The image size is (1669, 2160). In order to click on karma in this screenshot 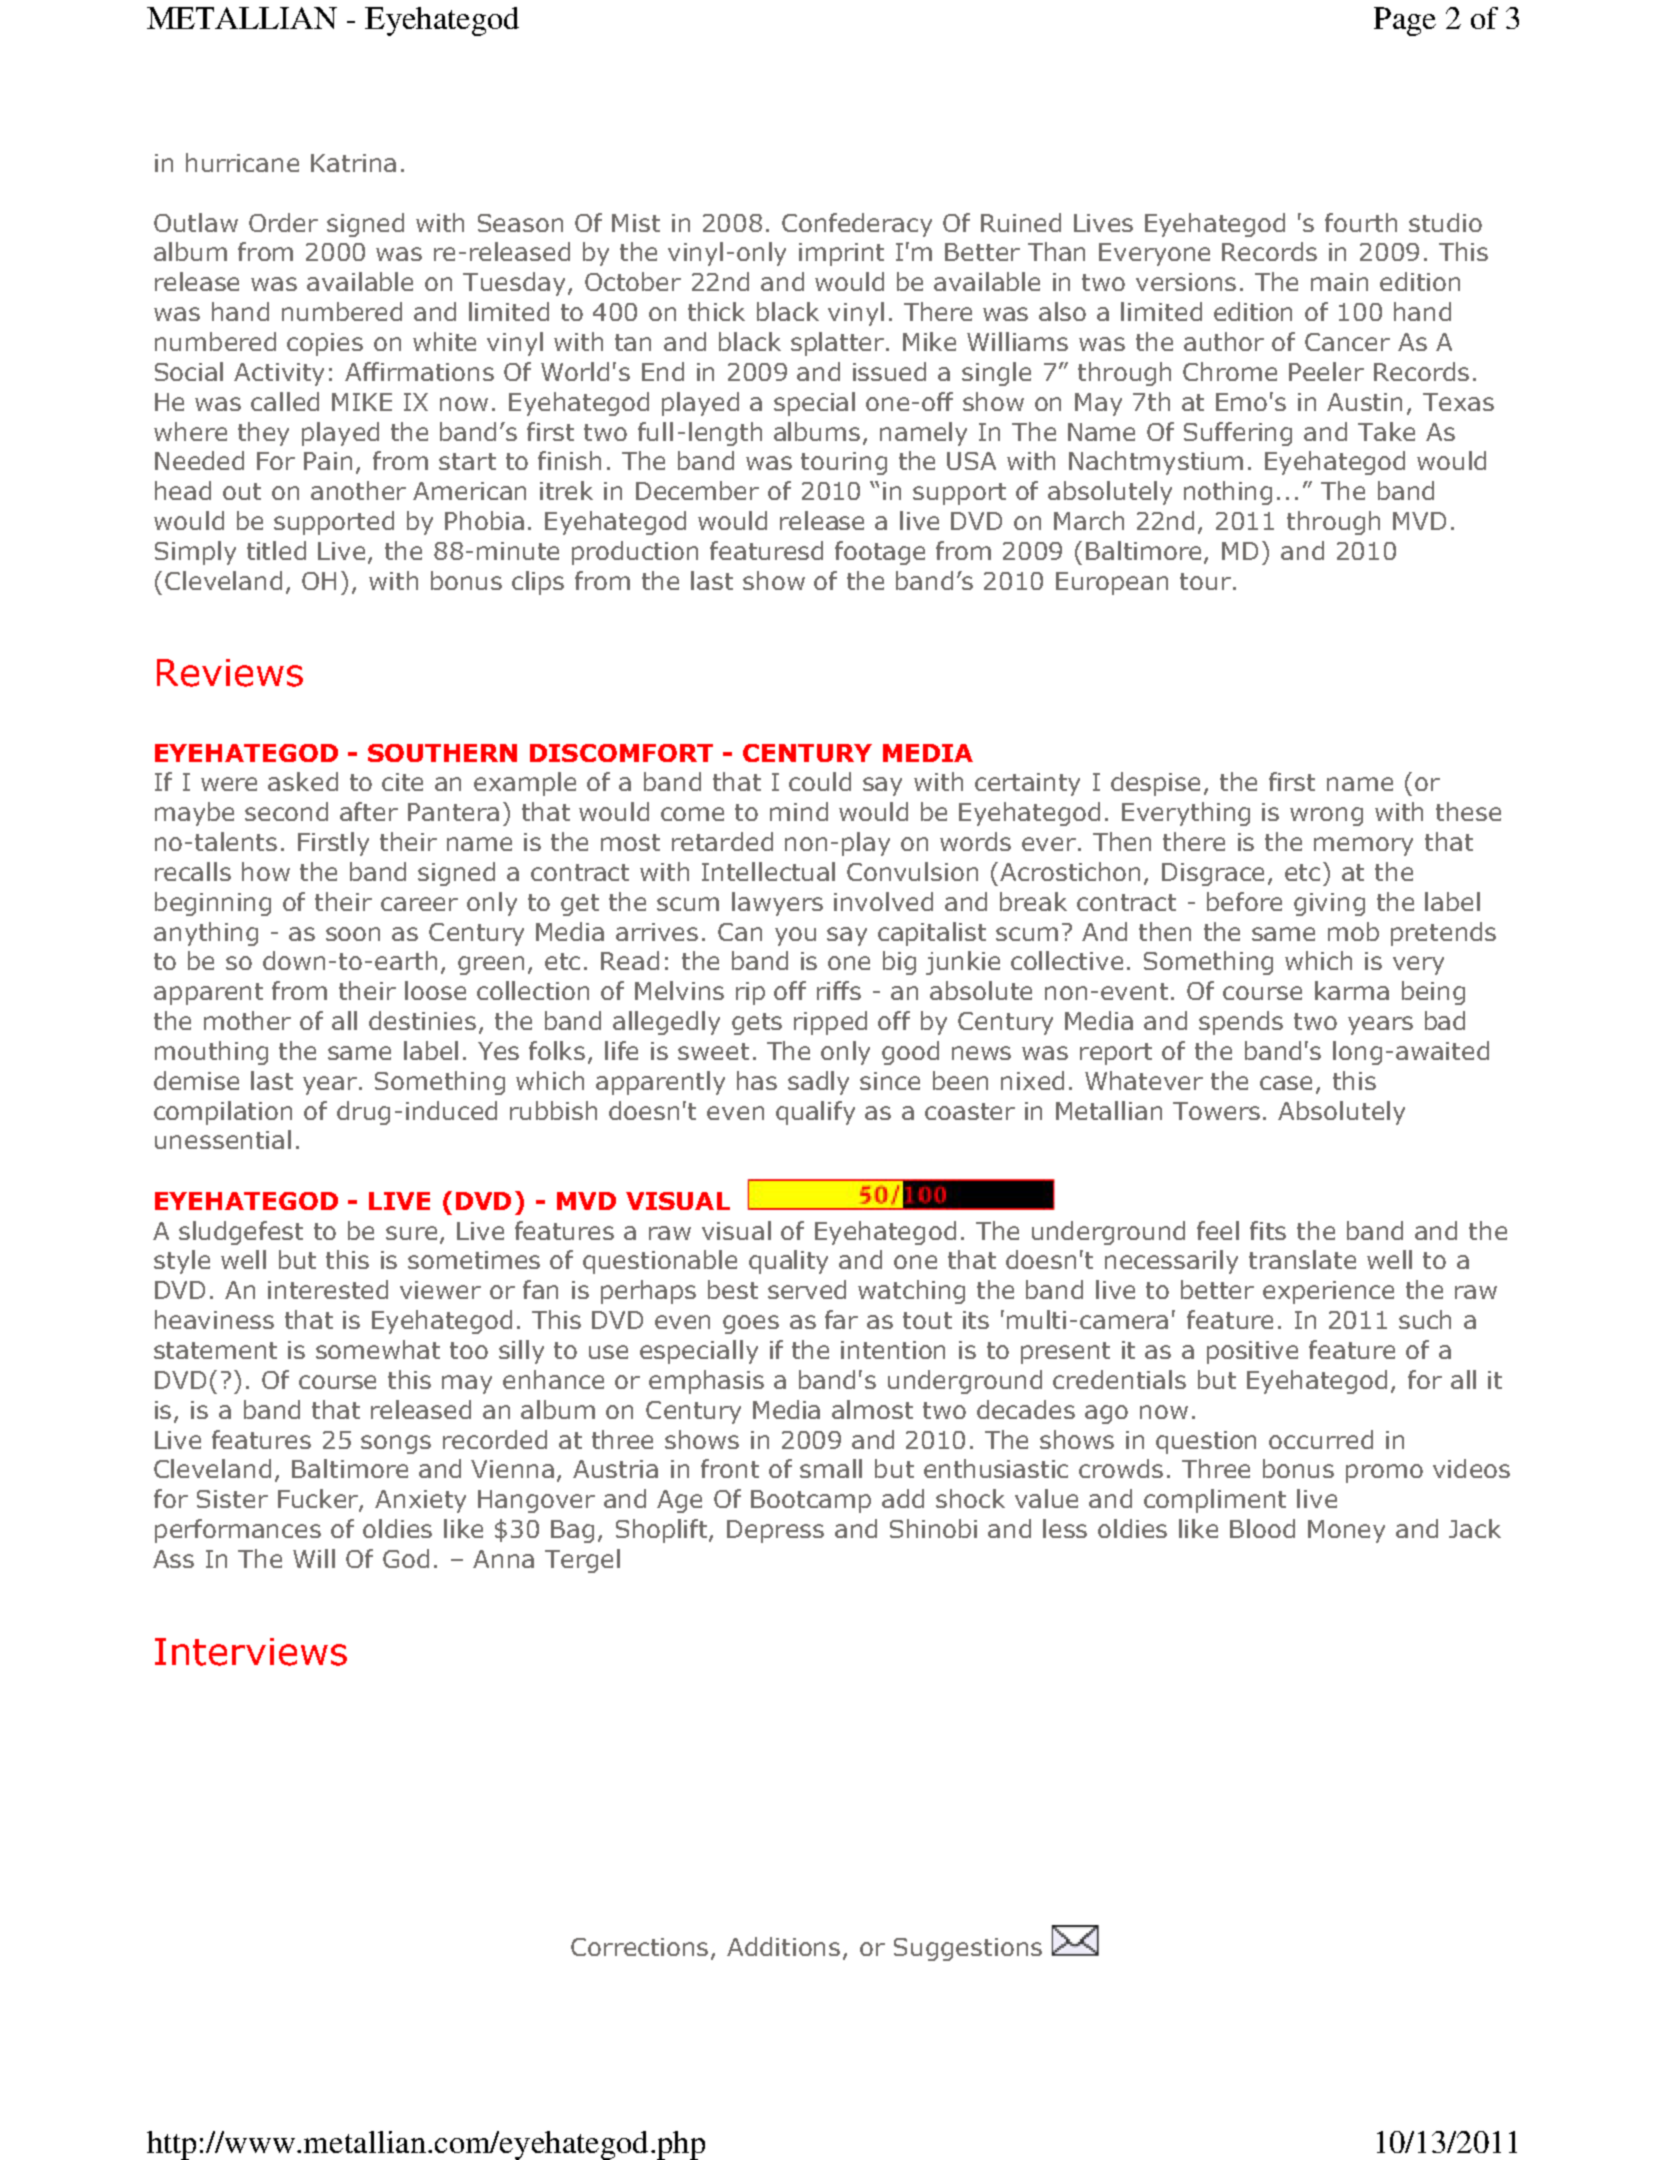, I will do `click(1352, 990)`.
